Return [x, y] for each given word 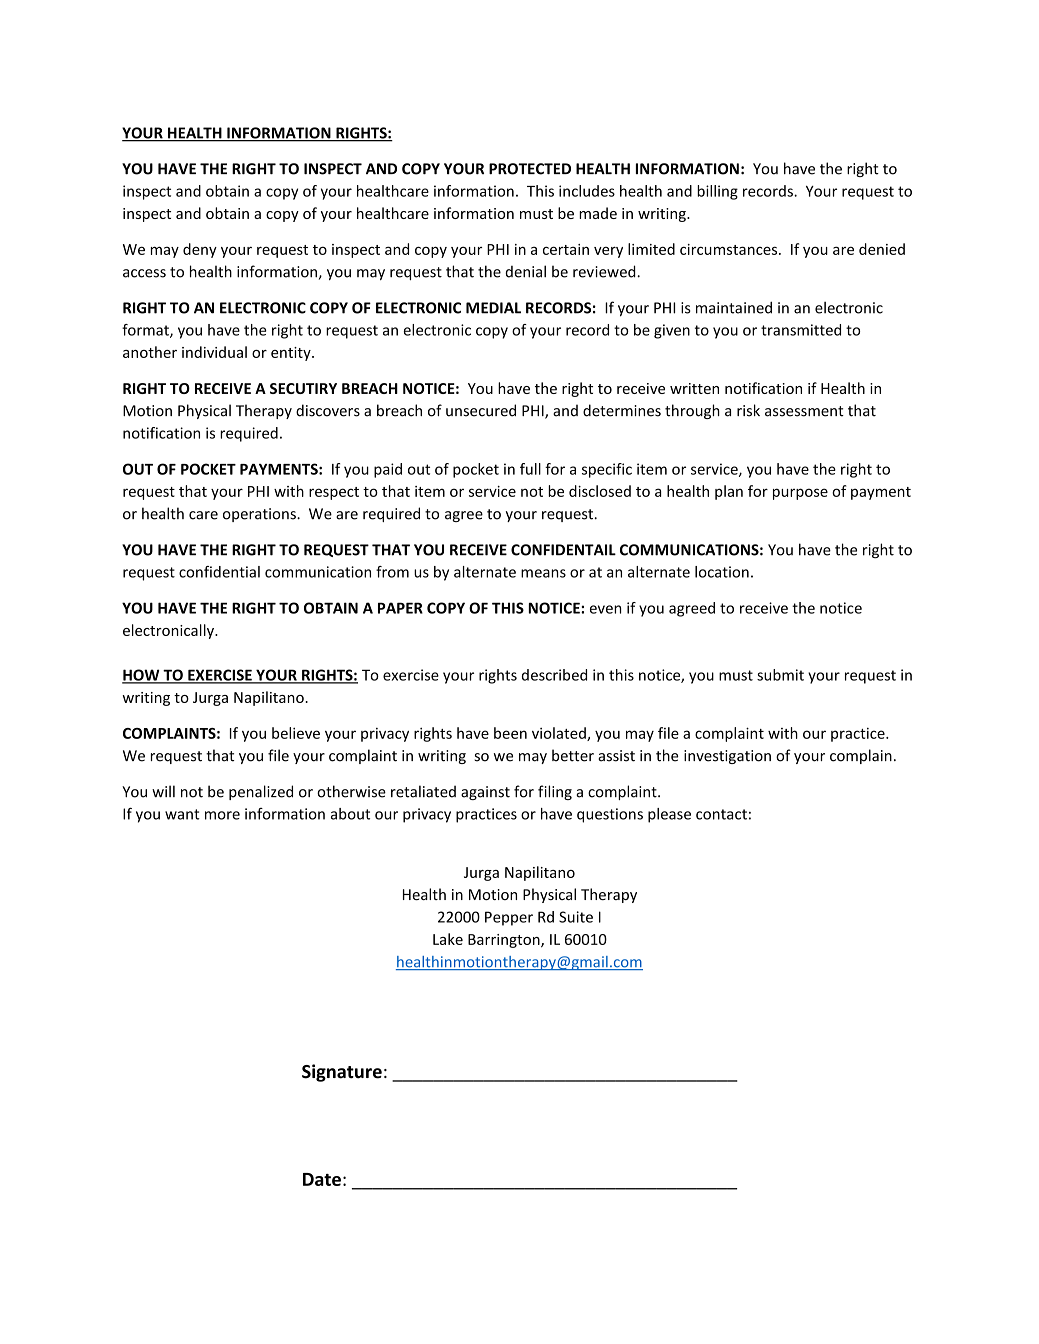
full [530, 469]
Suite [576, 917]
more [222, 815]
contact [721, 814]
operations [260, 515]
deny [200, 250]
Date [322, 1179]
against [485, 793]
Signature [342, 1073]
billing [717, 192]
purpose [800, 494]
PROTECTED [530, 169]
